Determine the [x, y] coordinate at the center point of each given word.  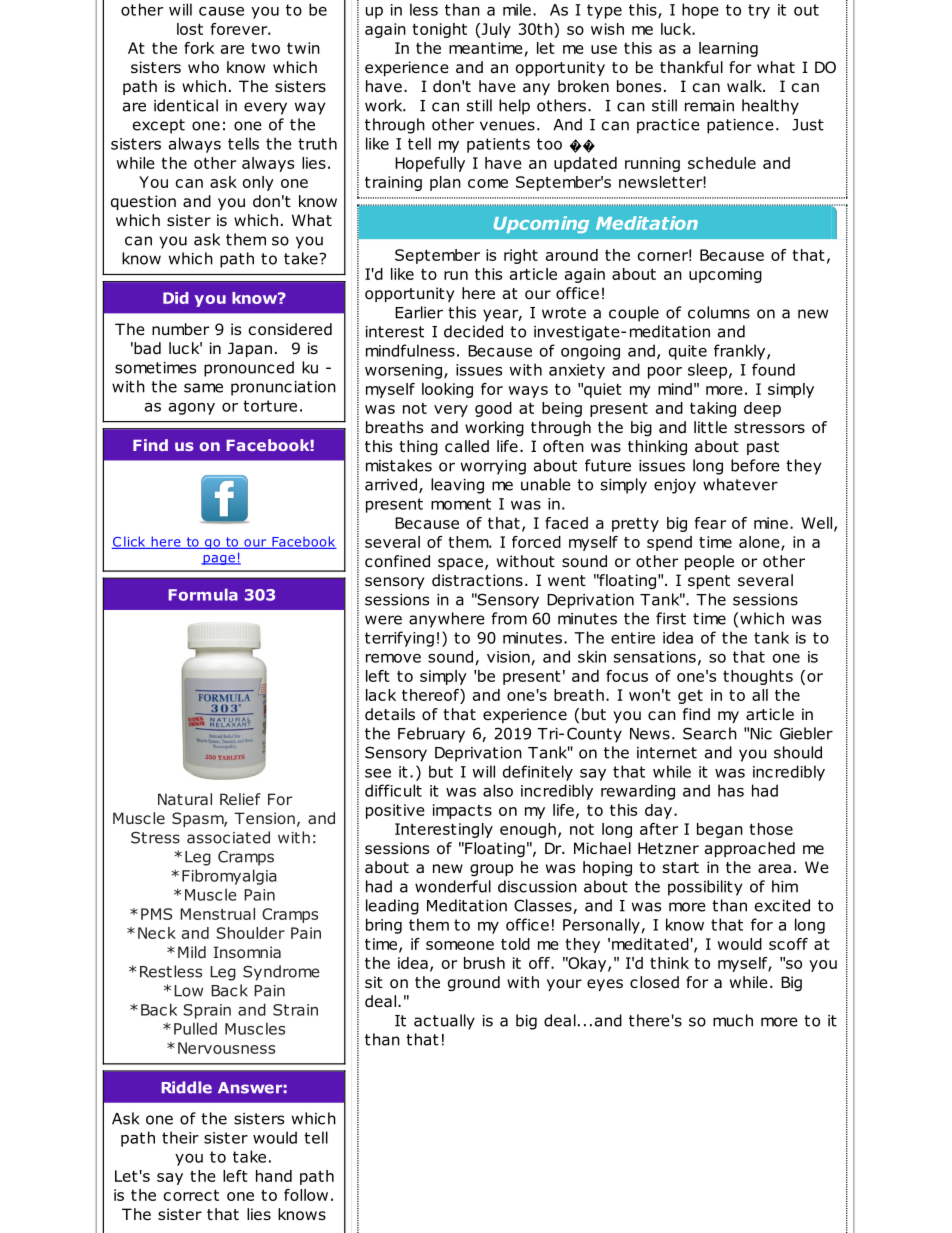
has [731, 790]
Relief [240, 799]
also [498, 790]
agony [192, 409]
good [493, 409]
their [180, 1137]
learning [728, 49]
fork [199, 48]
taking [713, 409]
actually [444, 1022]
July [495, 30]
